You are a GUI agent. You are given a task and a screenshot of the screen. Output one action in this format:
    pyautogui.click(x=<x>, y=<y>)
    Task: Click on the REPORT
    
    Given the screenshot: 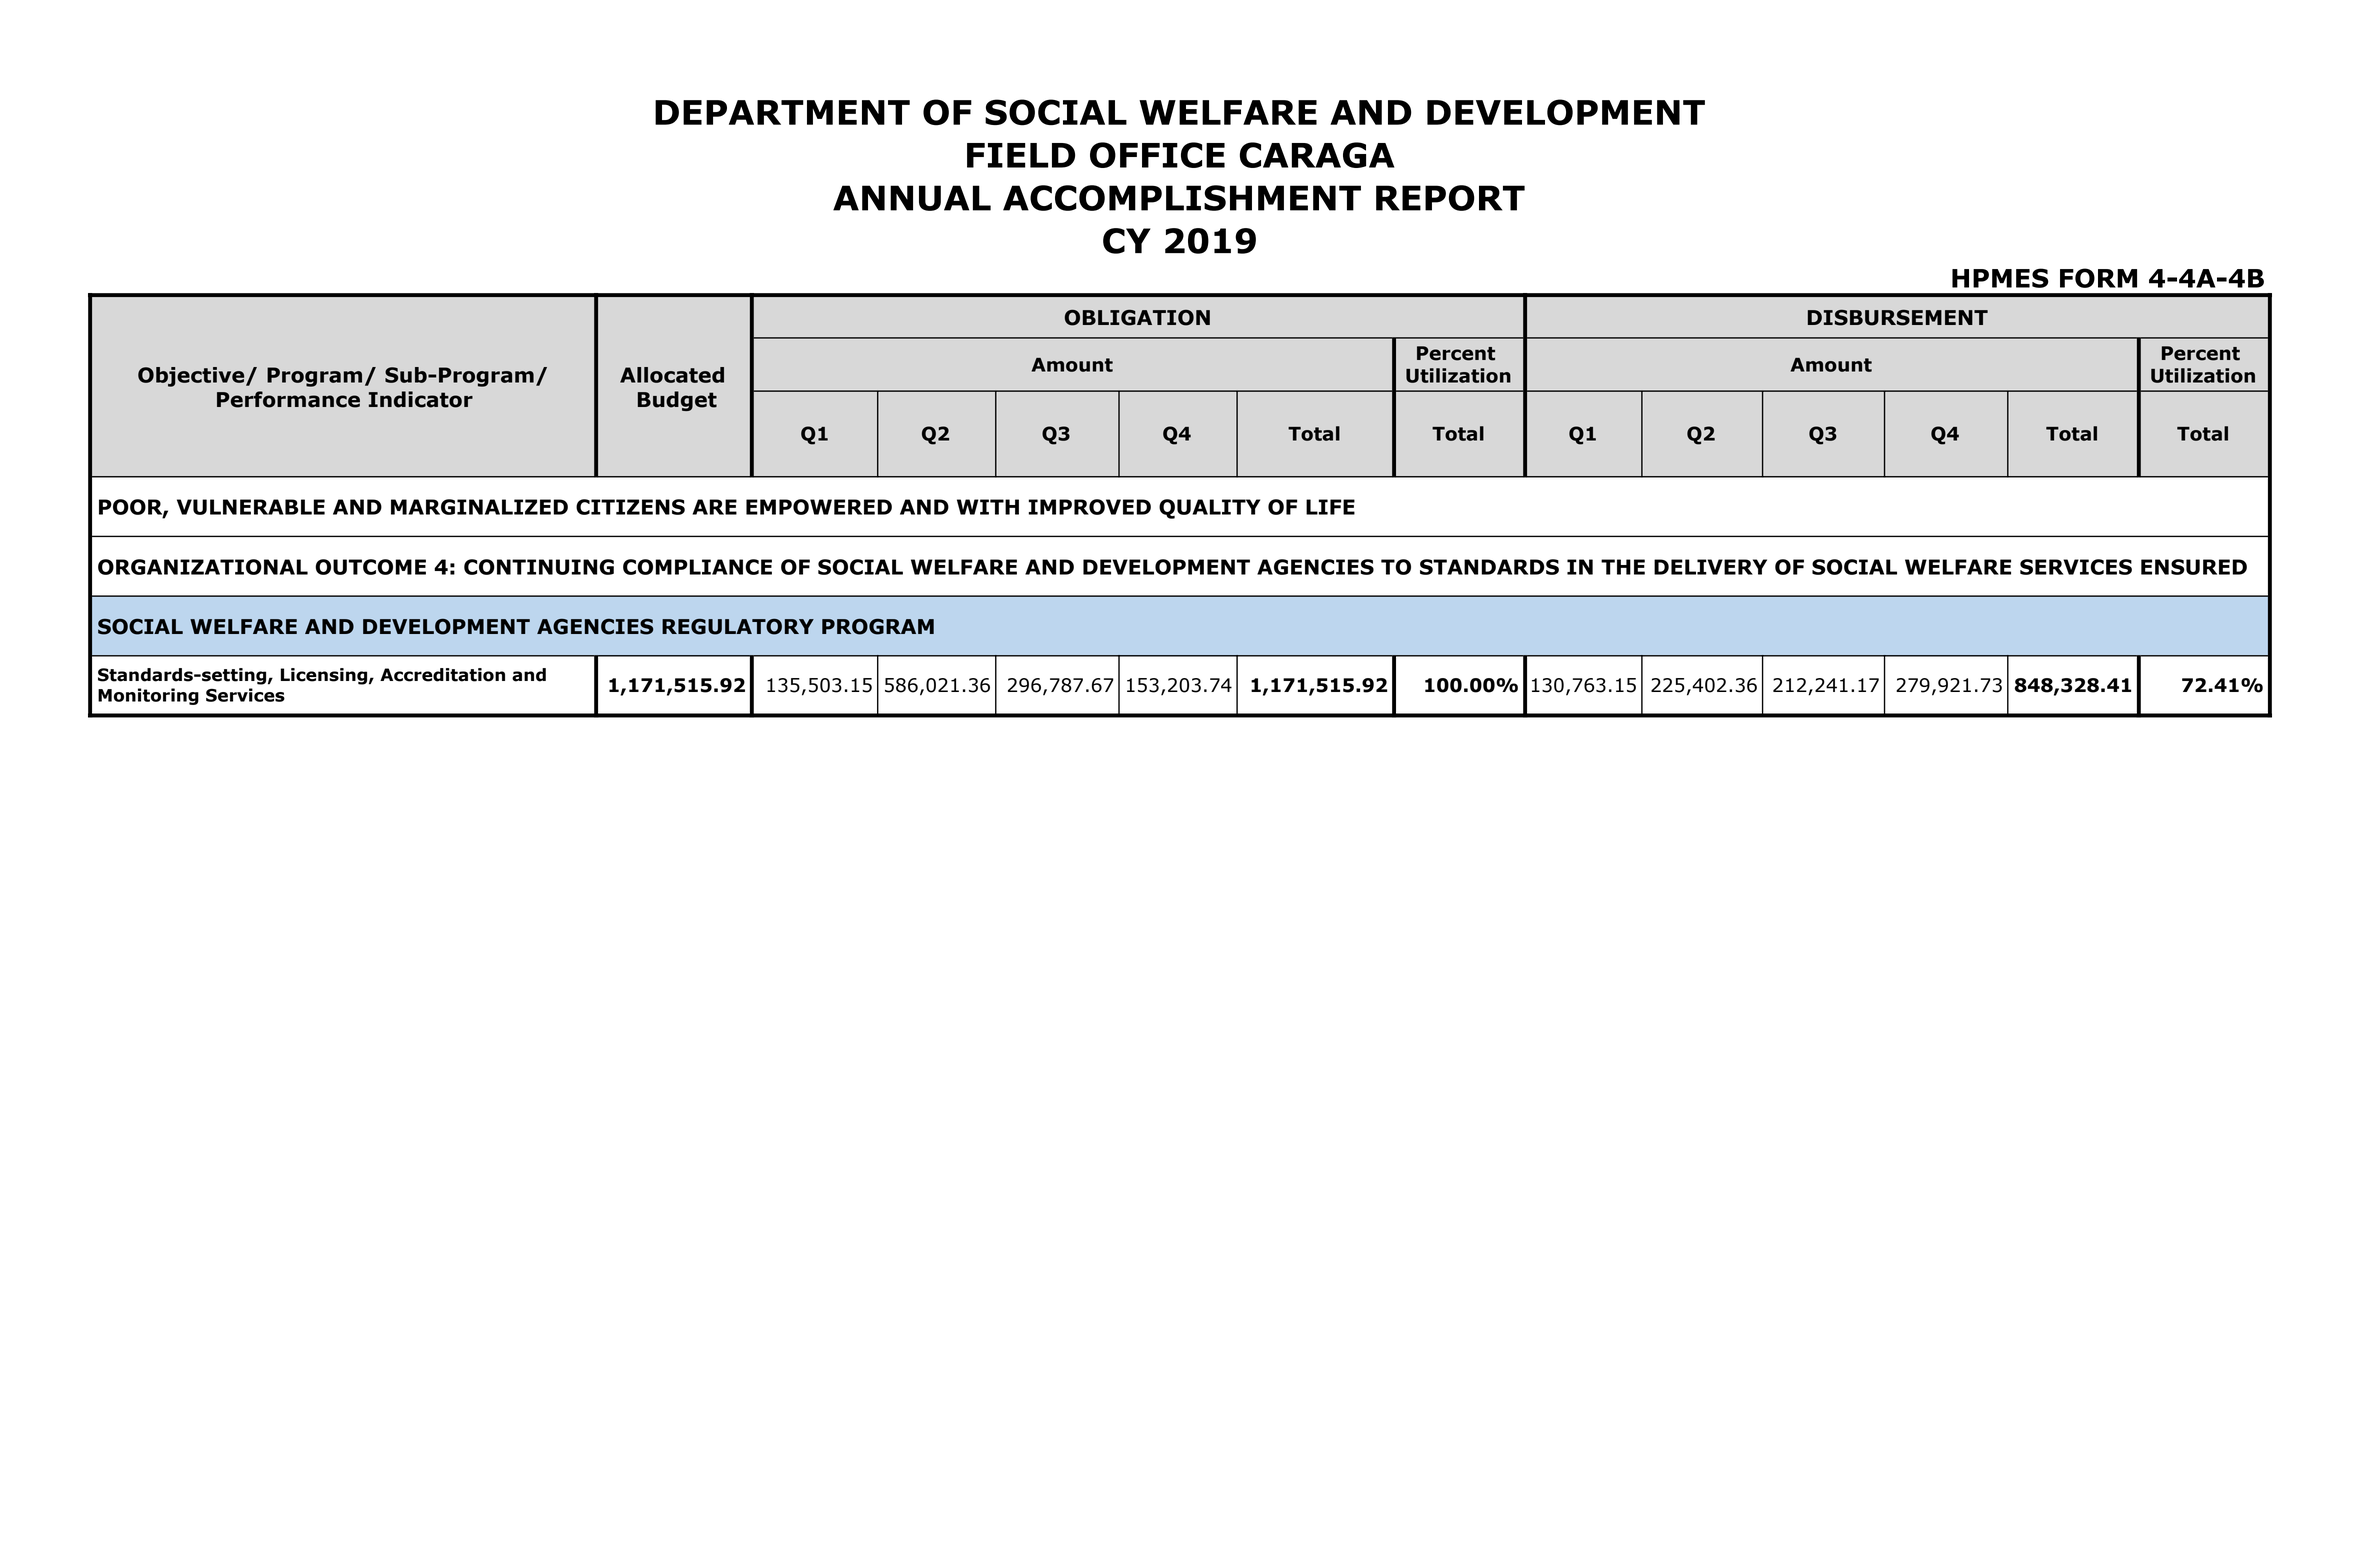 What is the action you would take?
    pyautogui.click(x=1450, y=198)
